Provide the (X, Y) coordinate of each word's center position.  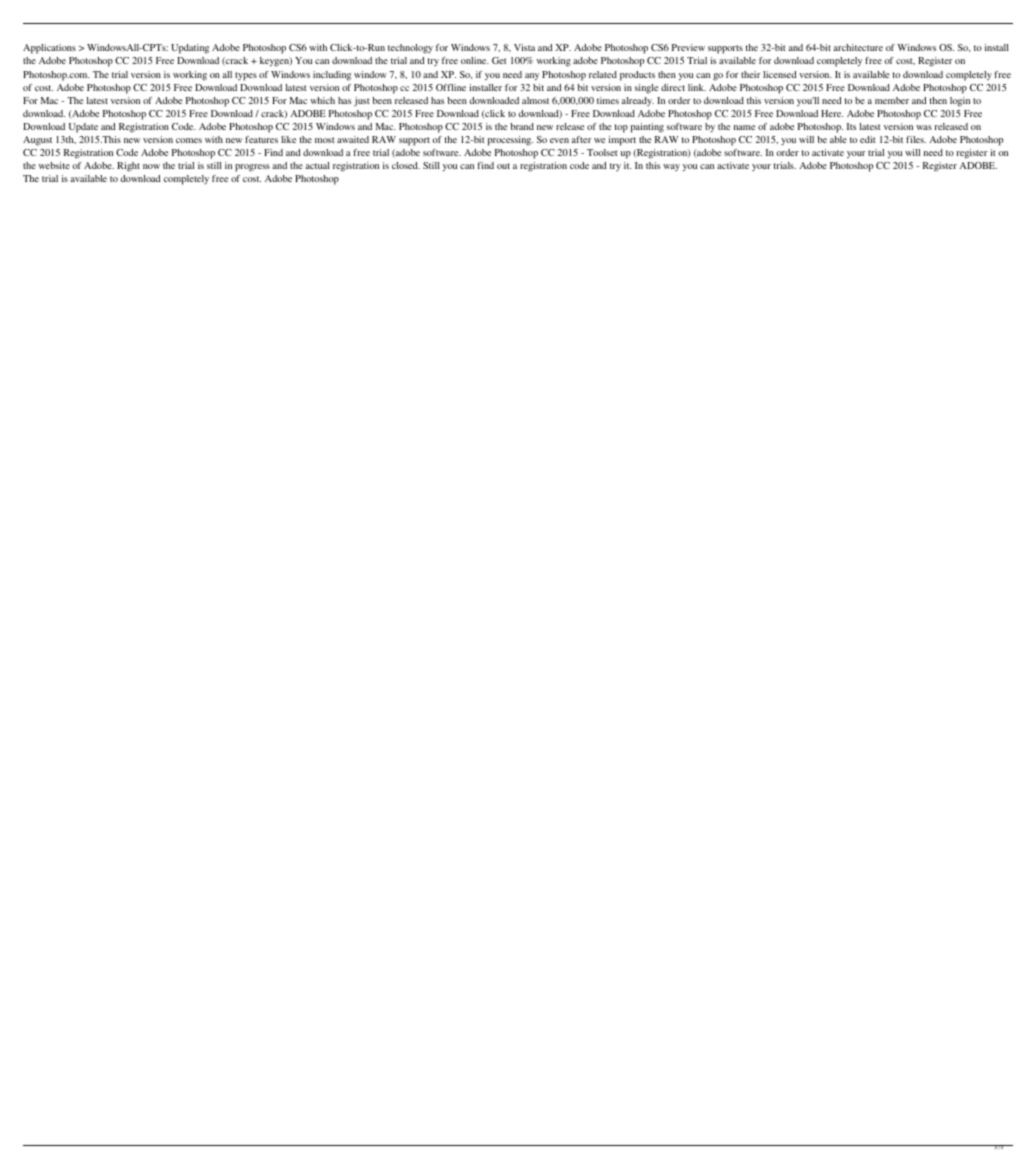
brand (522, 126)
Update (83, 128)
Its (851, 126)
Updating (190, 49)
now (151, 166)
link (697, 87)
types (246, 76)
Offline (451, 87)
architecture (858, 47)
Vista (524, 47)
